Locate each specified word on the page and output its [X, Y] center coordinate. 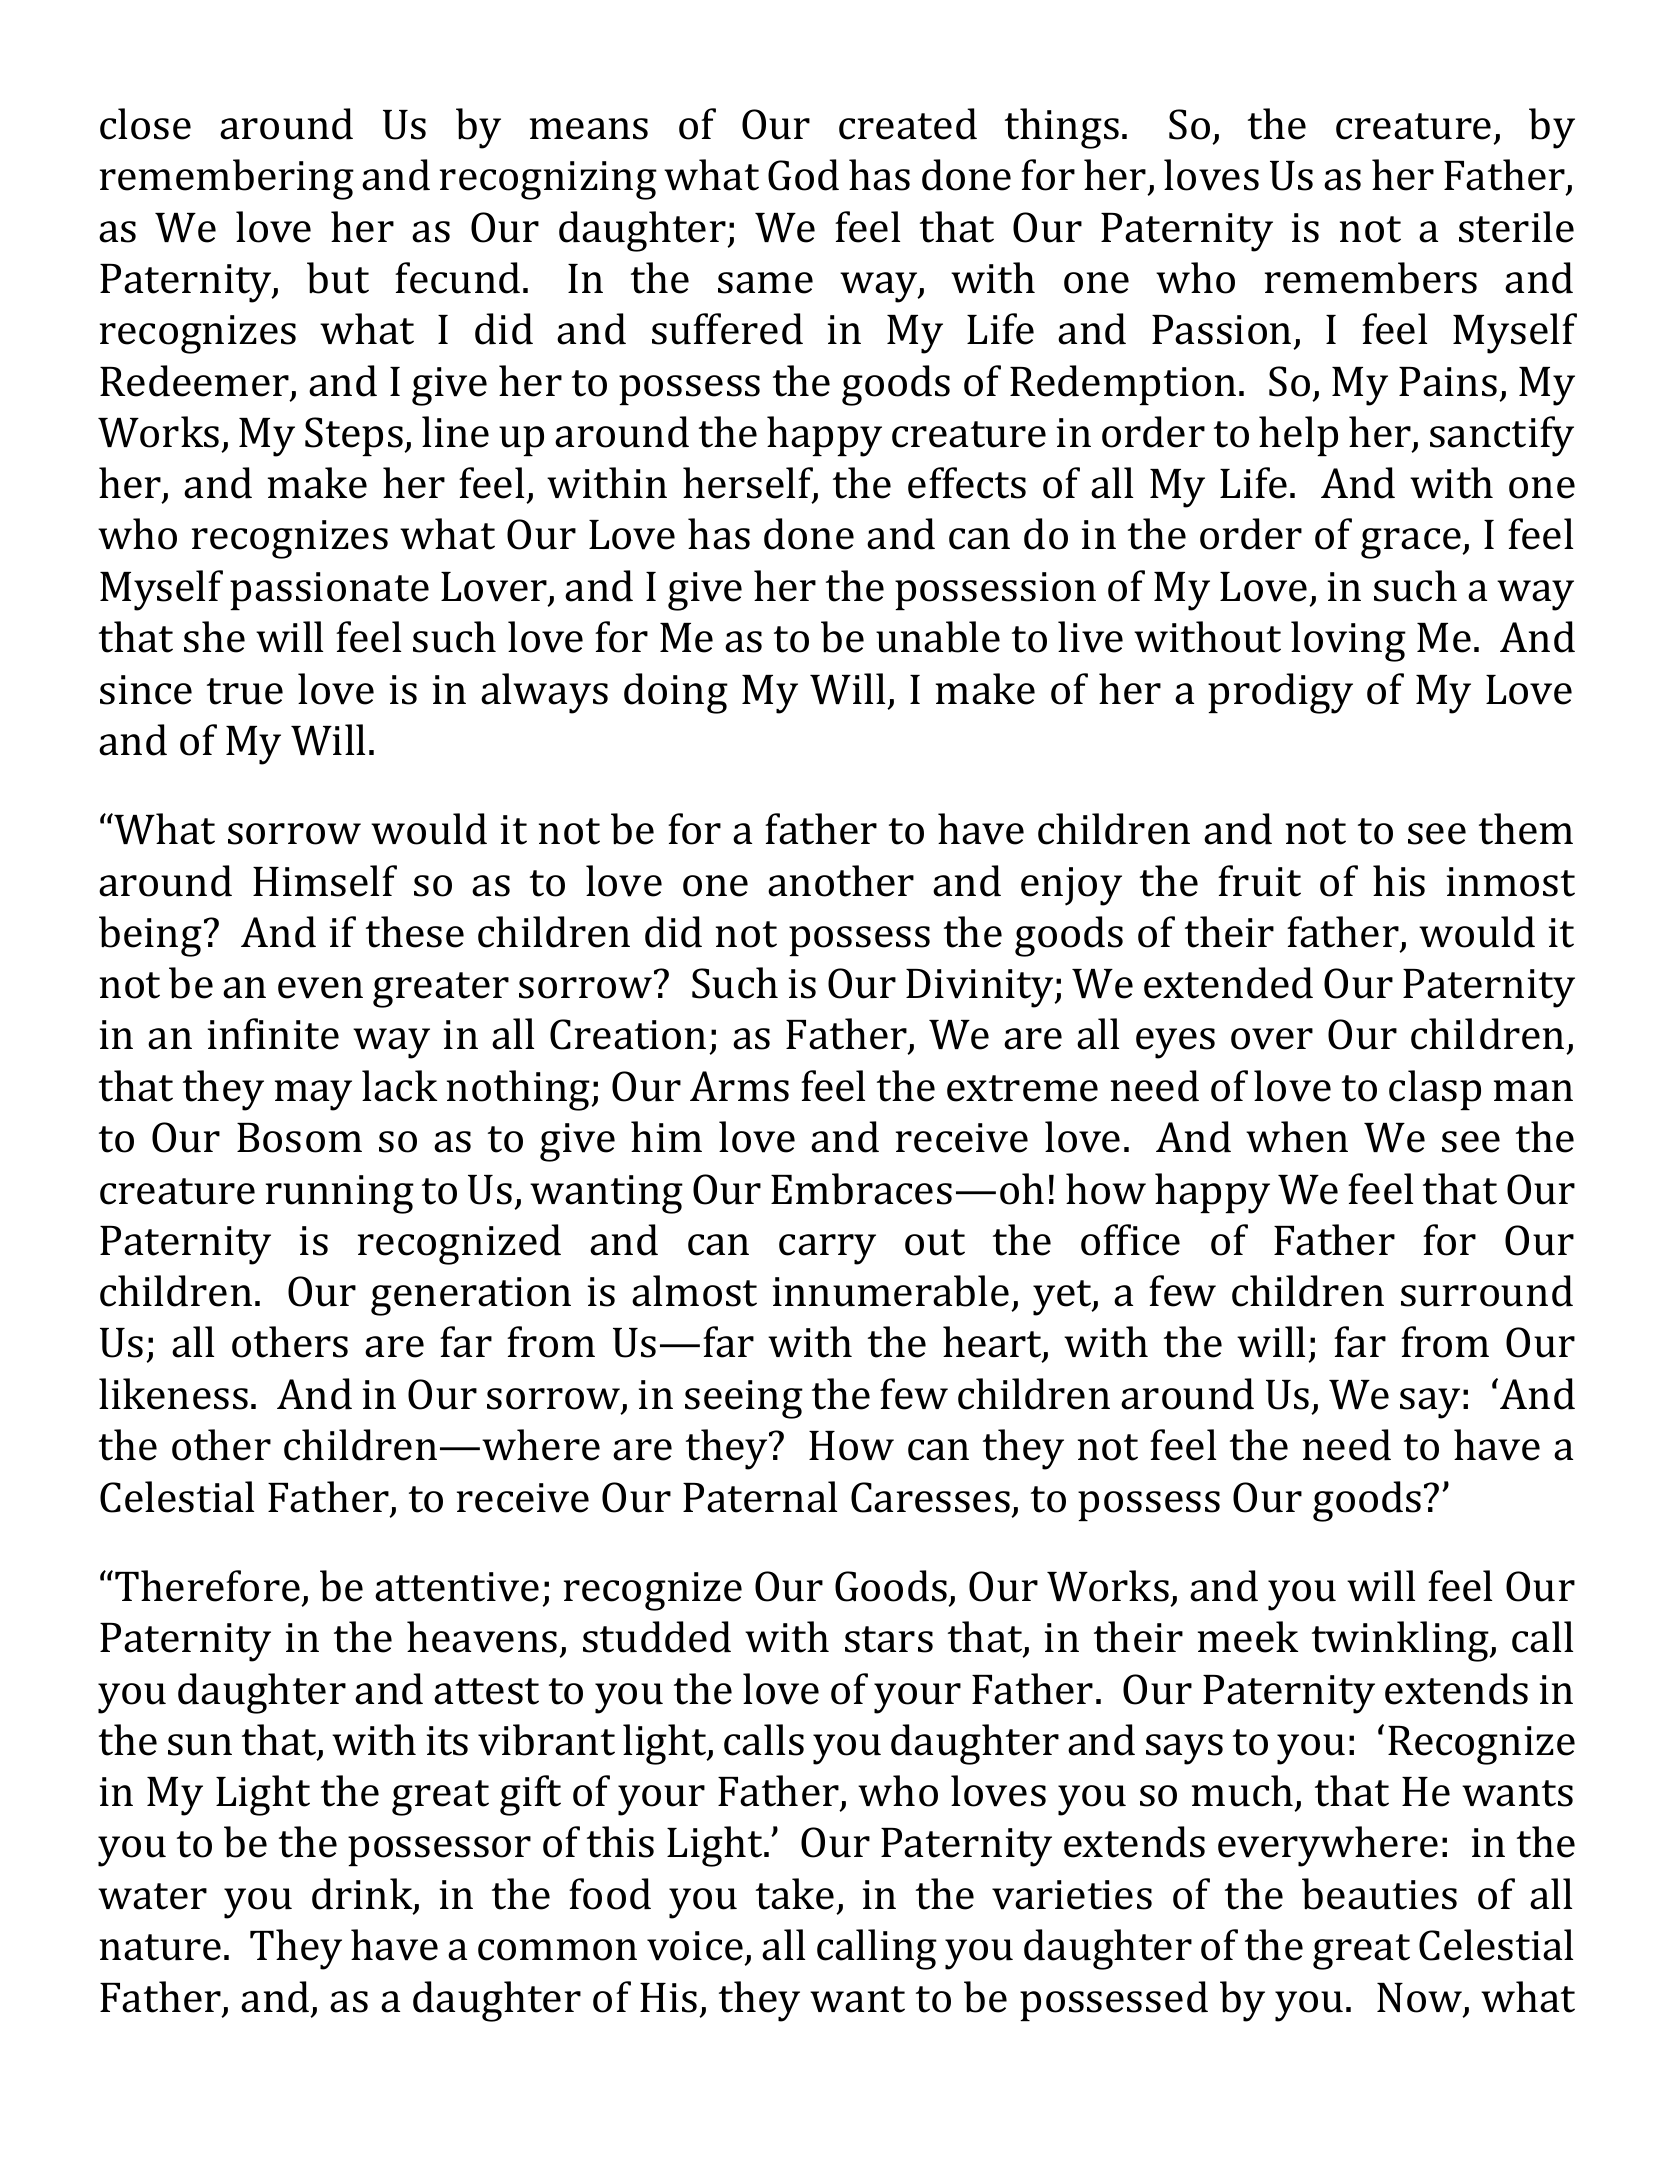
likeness [173, 1394]
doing [676, 693]
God [803, 175]
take [795, 1894]
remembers [1371, 278]
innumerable [891, 1291]
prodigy [1280, 693]
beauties [1379, 1894]
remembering [227, 179]
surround [1487, 1291]
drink [363, 1895]
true [245, 691]
